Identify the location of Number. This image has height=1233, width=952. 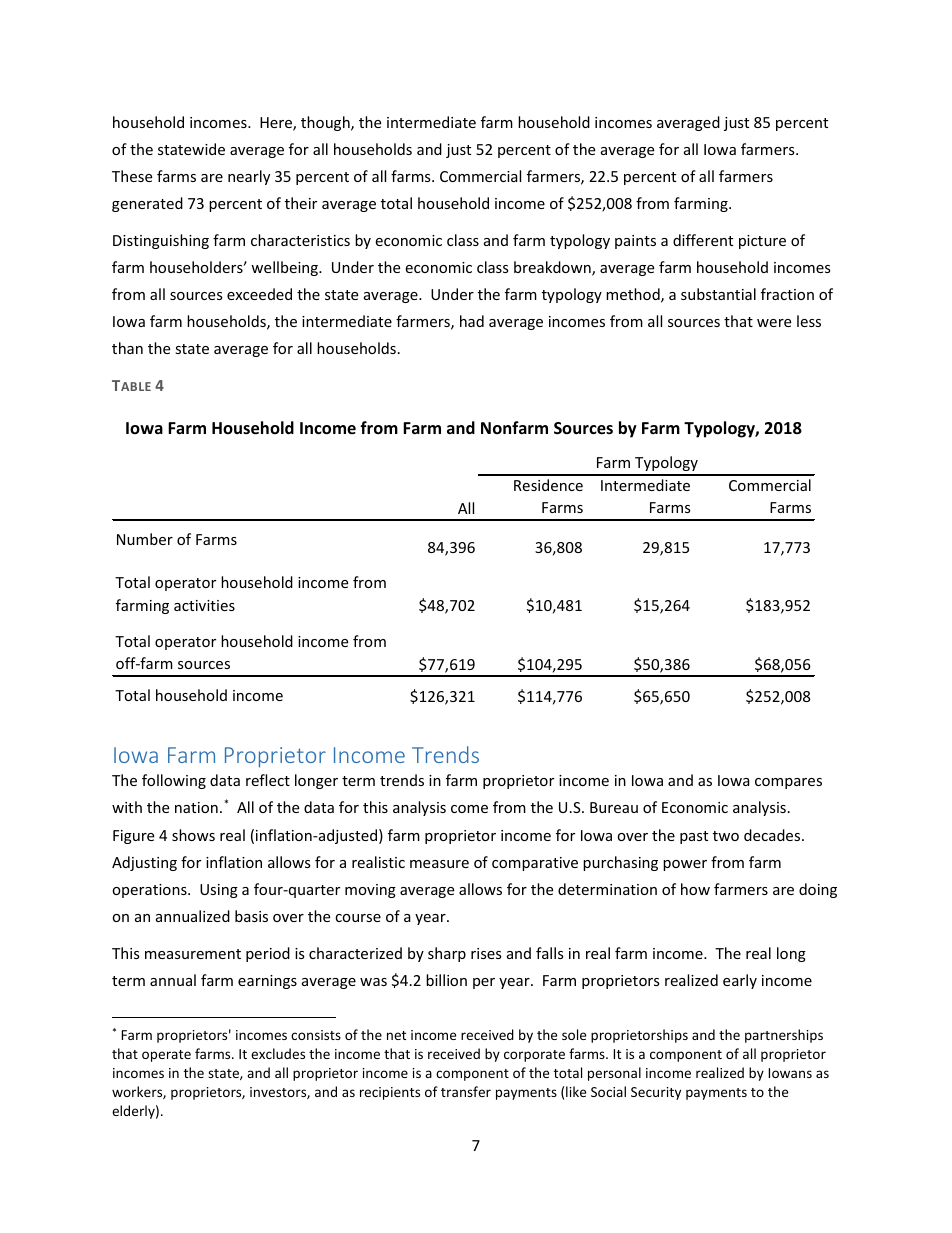
(145, 539).
